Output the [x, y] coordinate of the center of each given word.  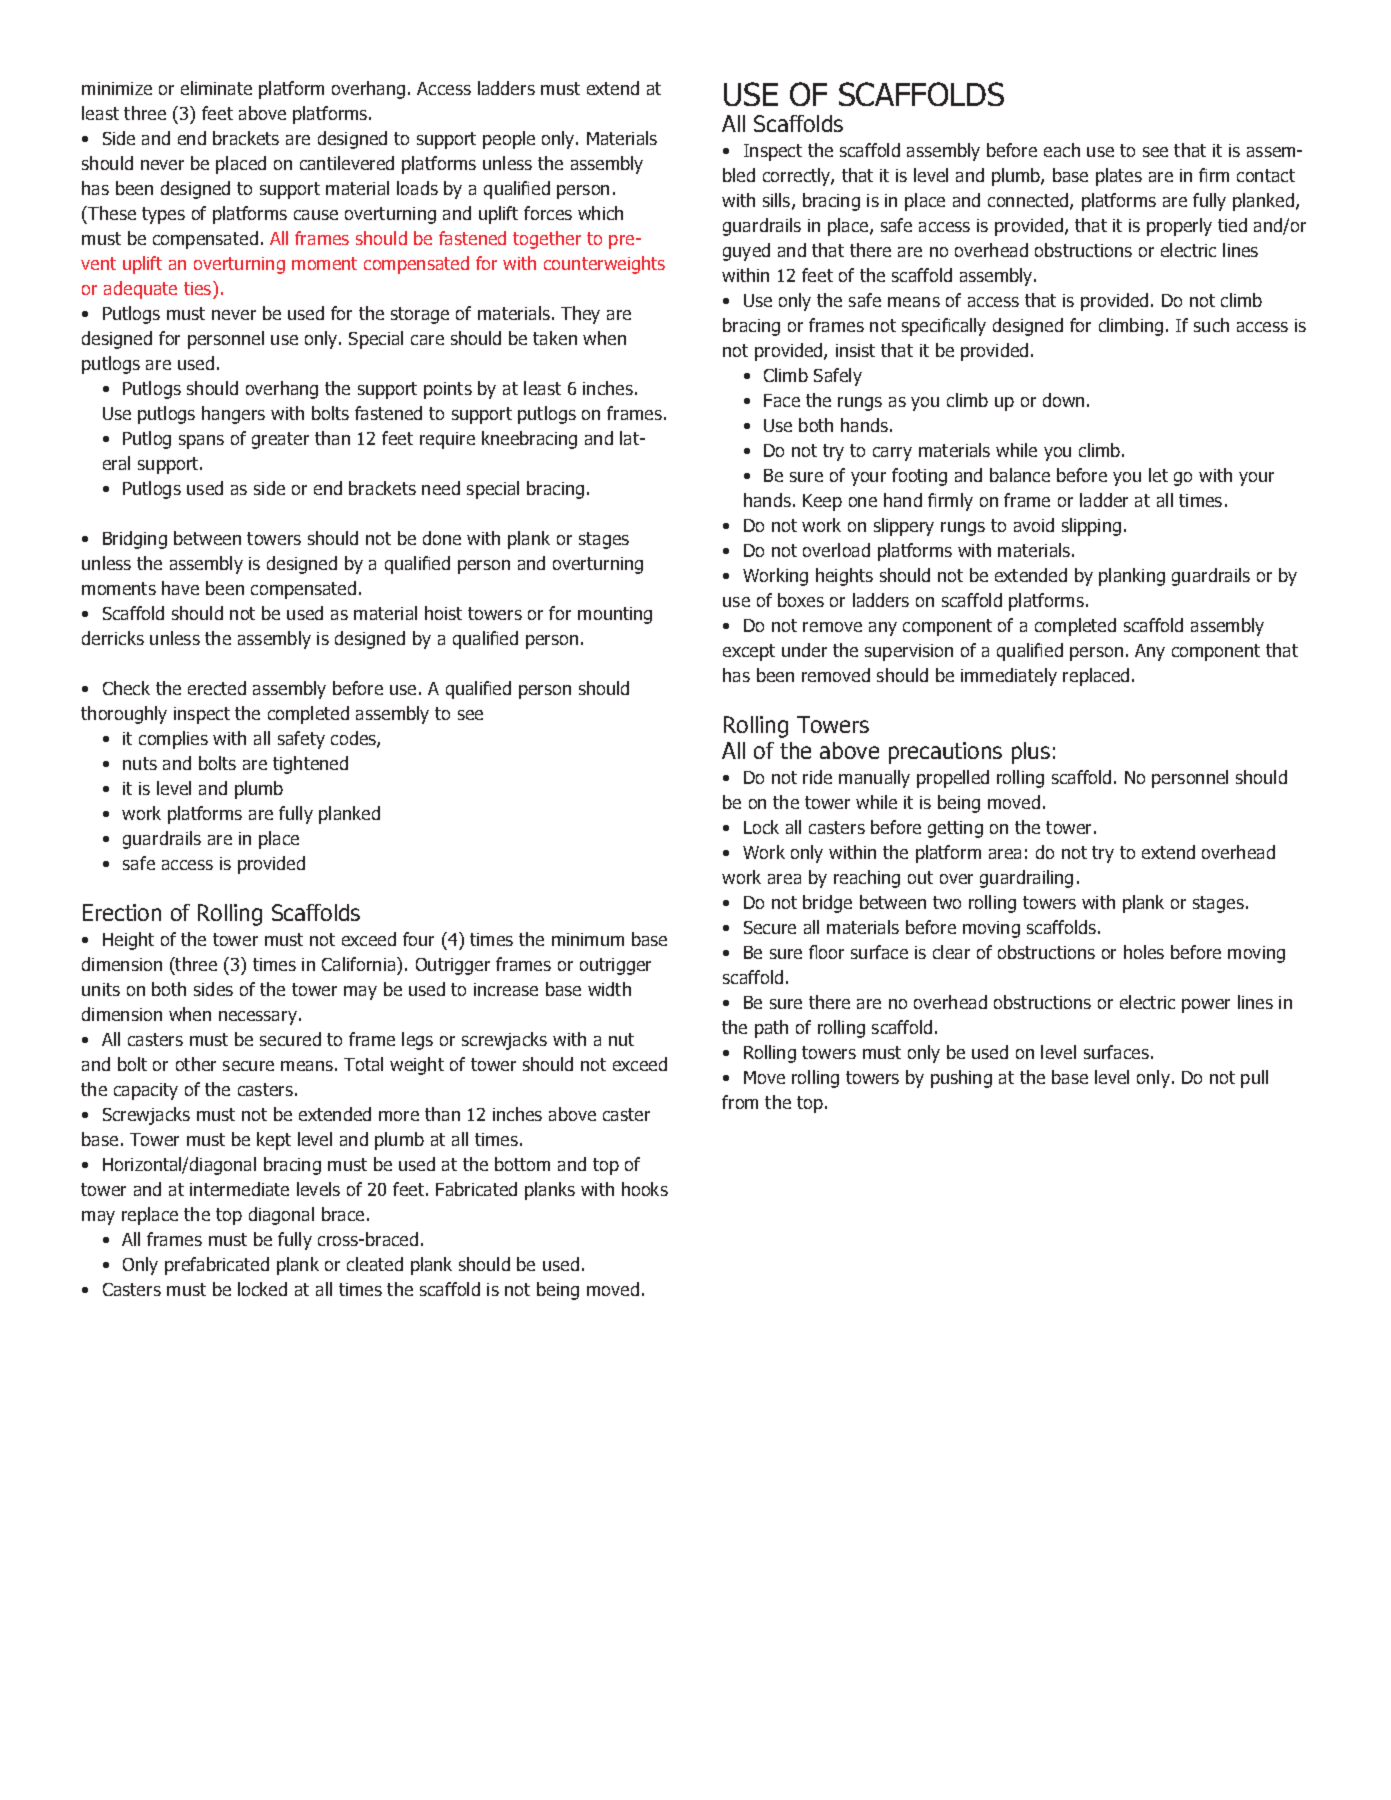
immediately [1009, 677]
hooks [645, 1189]
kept [274, 1141]
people [509, 140]
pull [1254, 1079]
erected [217, 688]
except [749, 652]
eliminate [216, 88]
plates [1119, 177]
